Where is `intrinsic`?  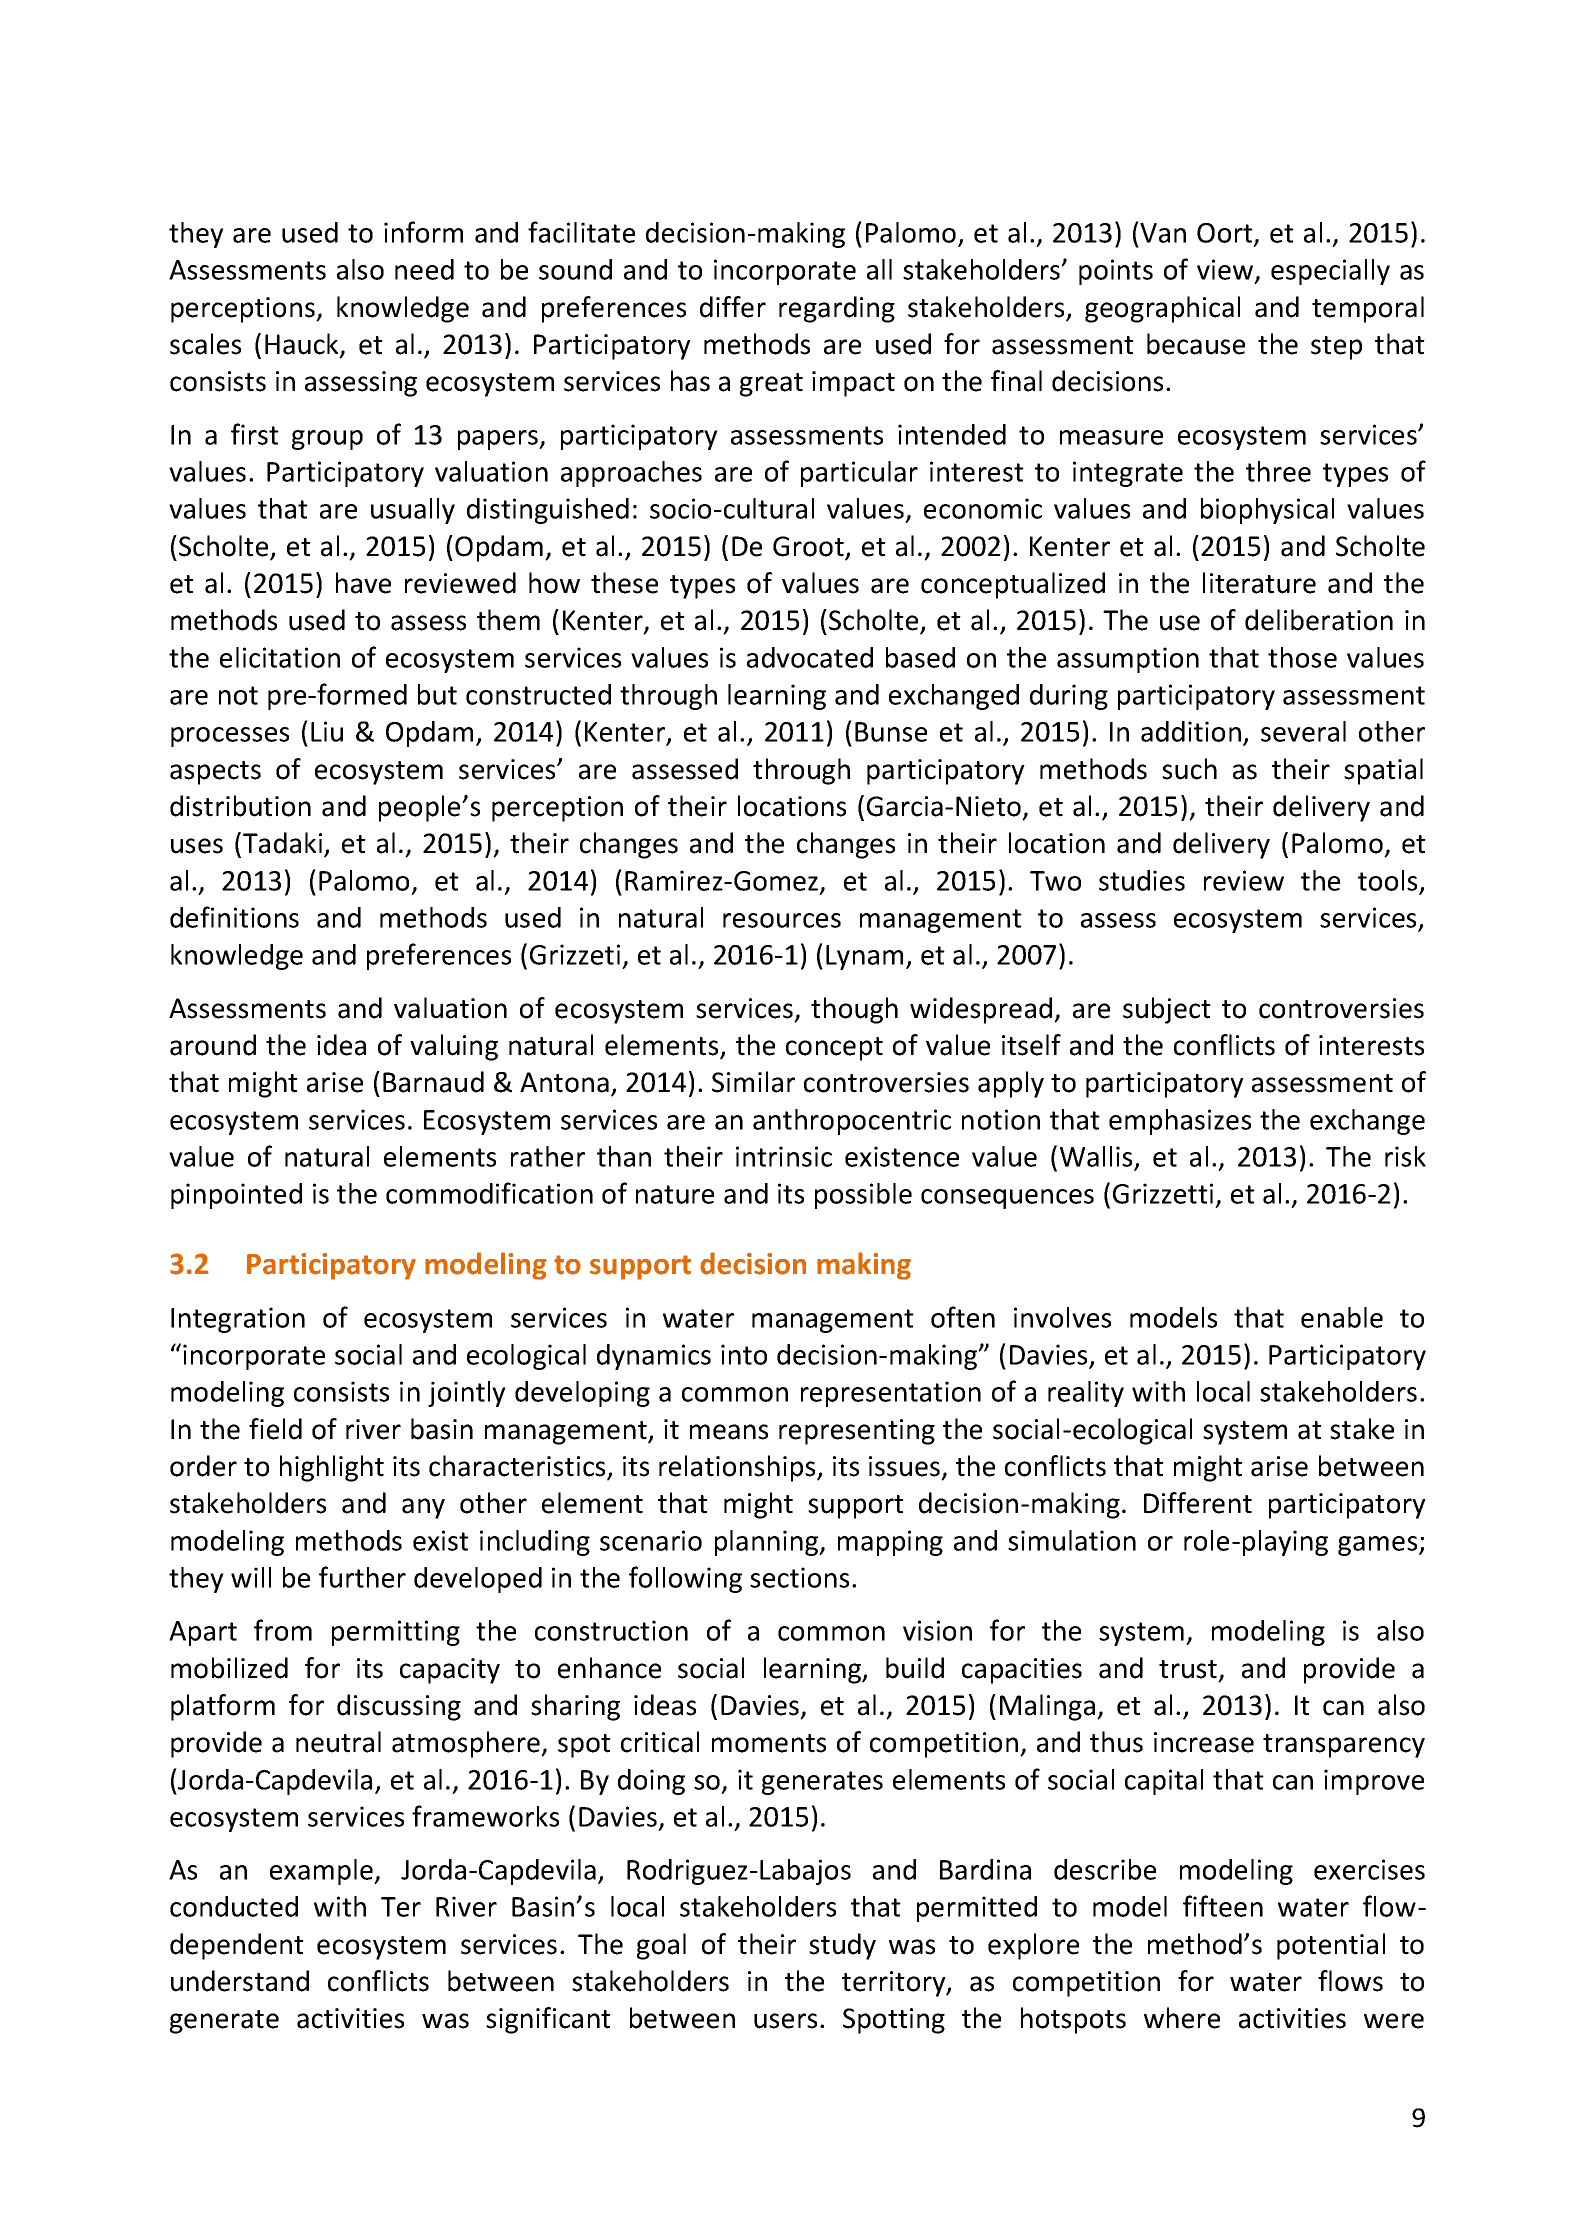 intrinsic is located at coordinates (784, 1156).
